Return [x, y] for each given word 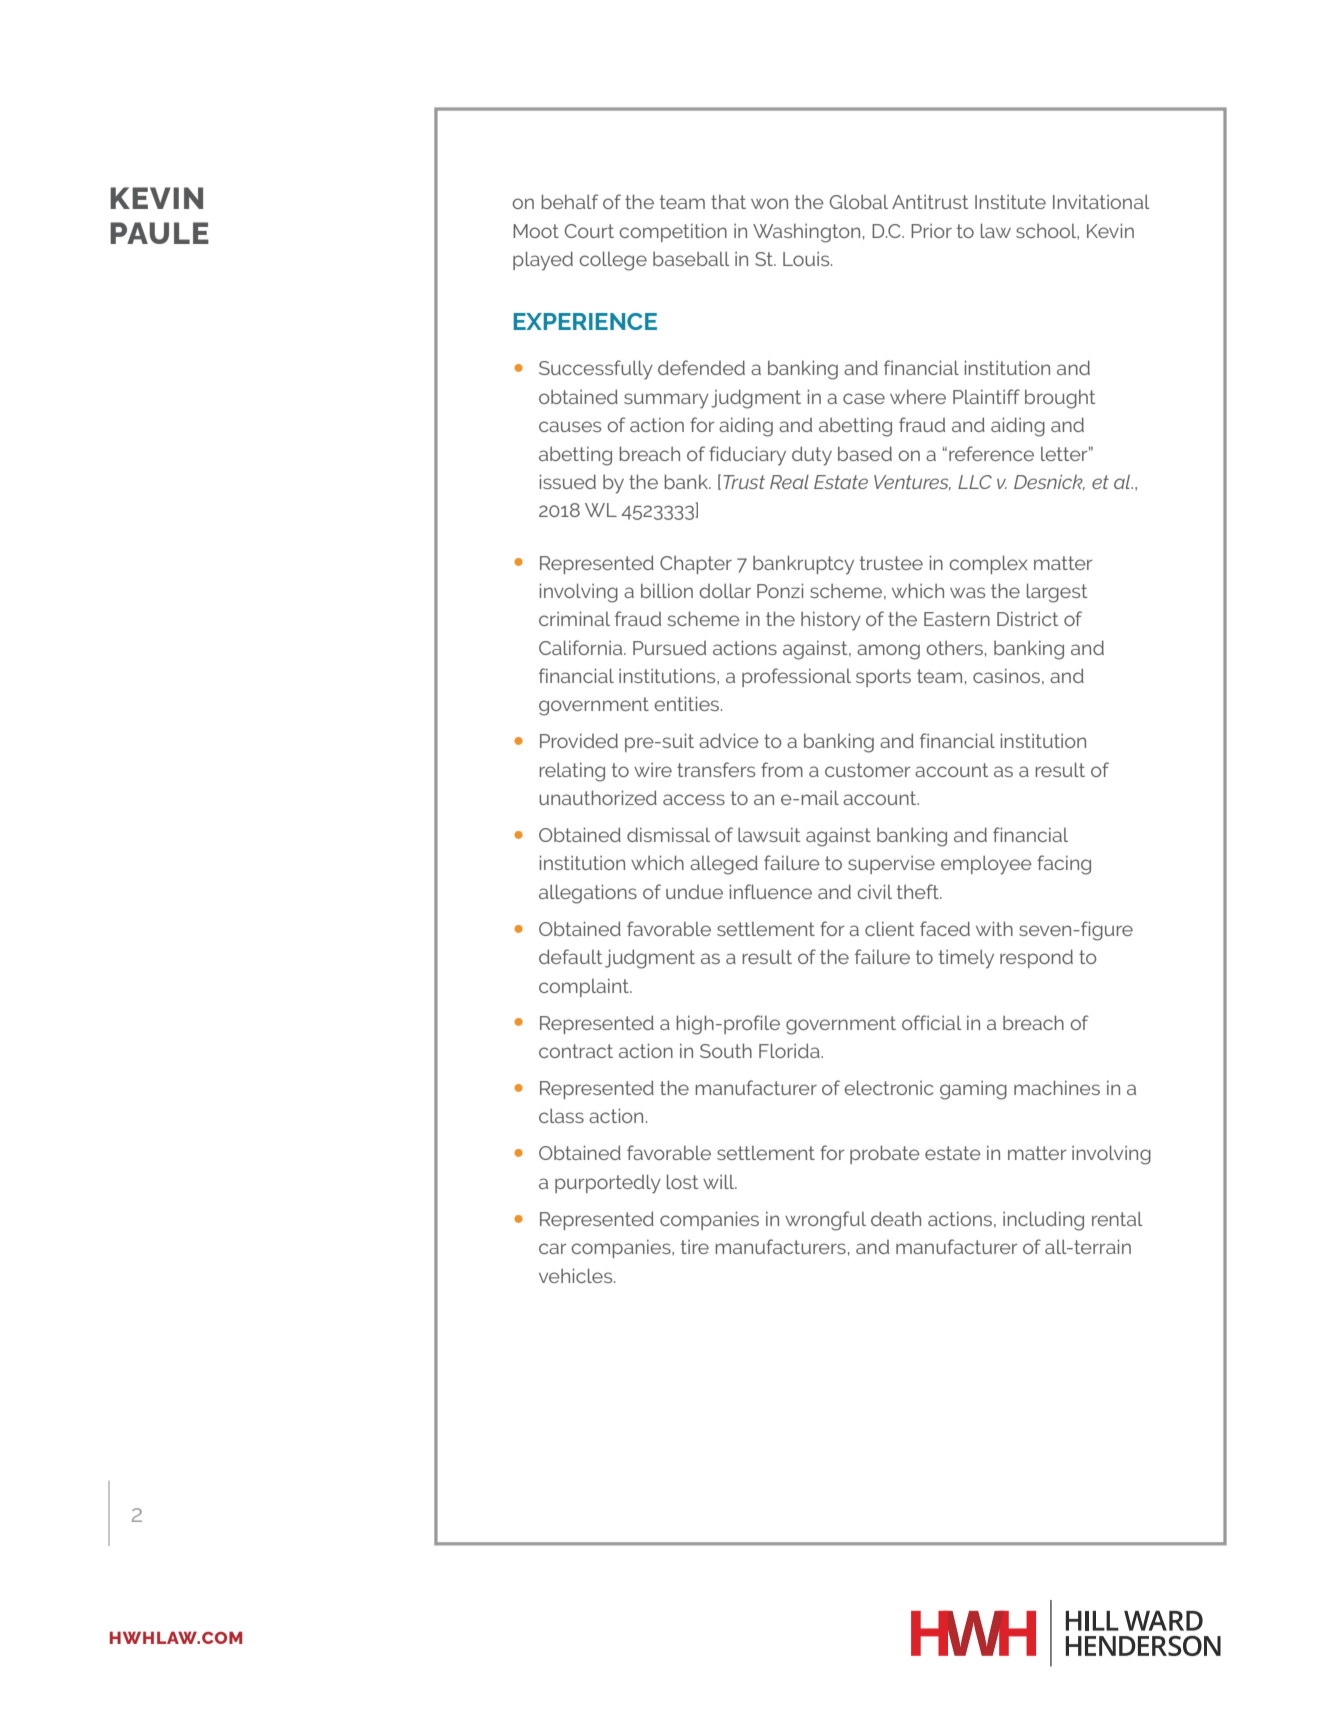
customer [868, 770]
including [1043, 1221]
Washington [806, 233]
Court [589, 231]
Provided [579, 740]
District [1027, 618]
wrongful [825, 1221]
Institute [1010, 202]
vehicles [577, 1275]
